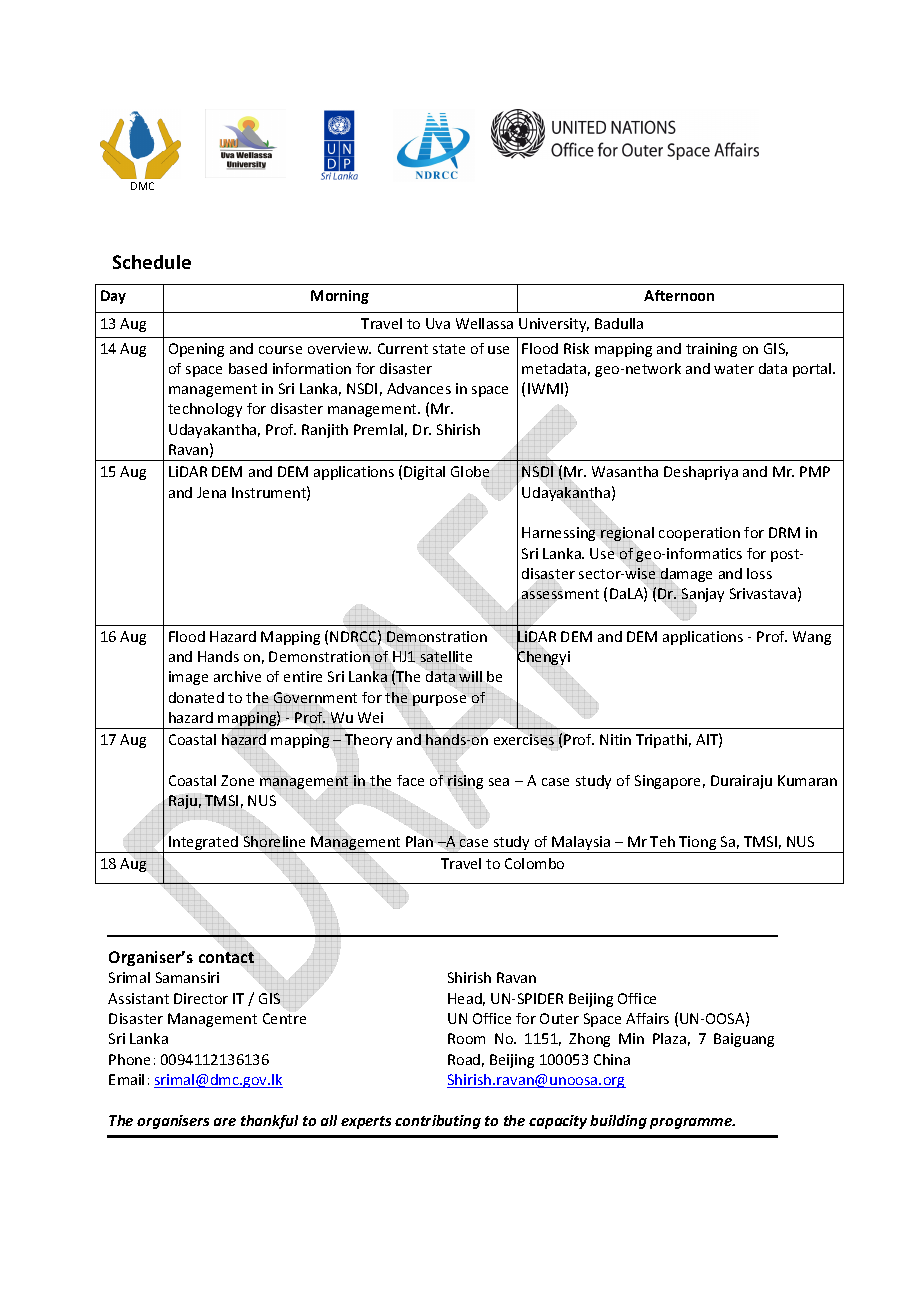 The image size is (924, 1308). Describe the element at coordinates (152, 262) in the screenshot. I see `Schedule` at that location.
